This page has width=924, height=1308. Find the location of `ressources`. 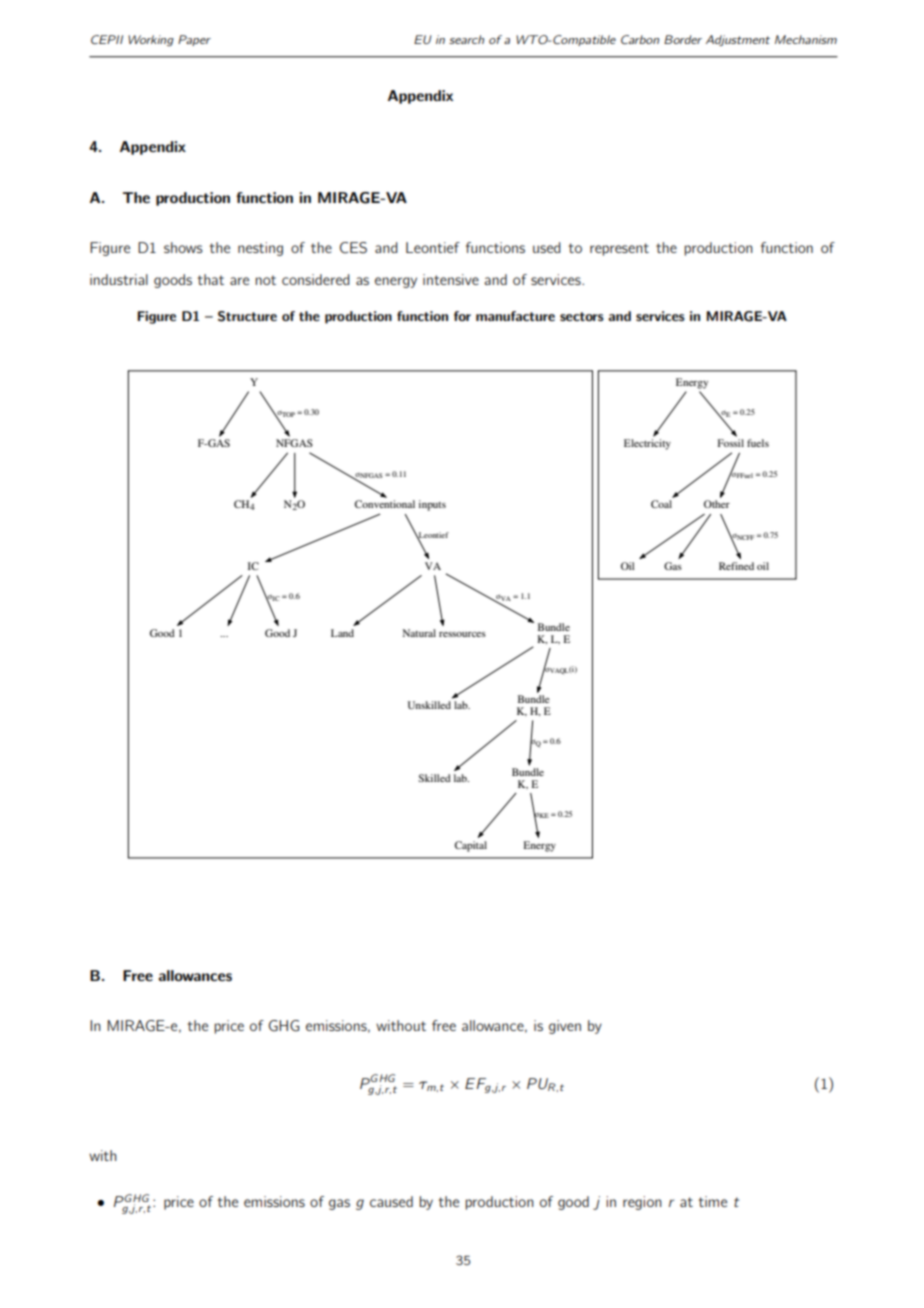

ressources is located at coordinates (462, 634).
